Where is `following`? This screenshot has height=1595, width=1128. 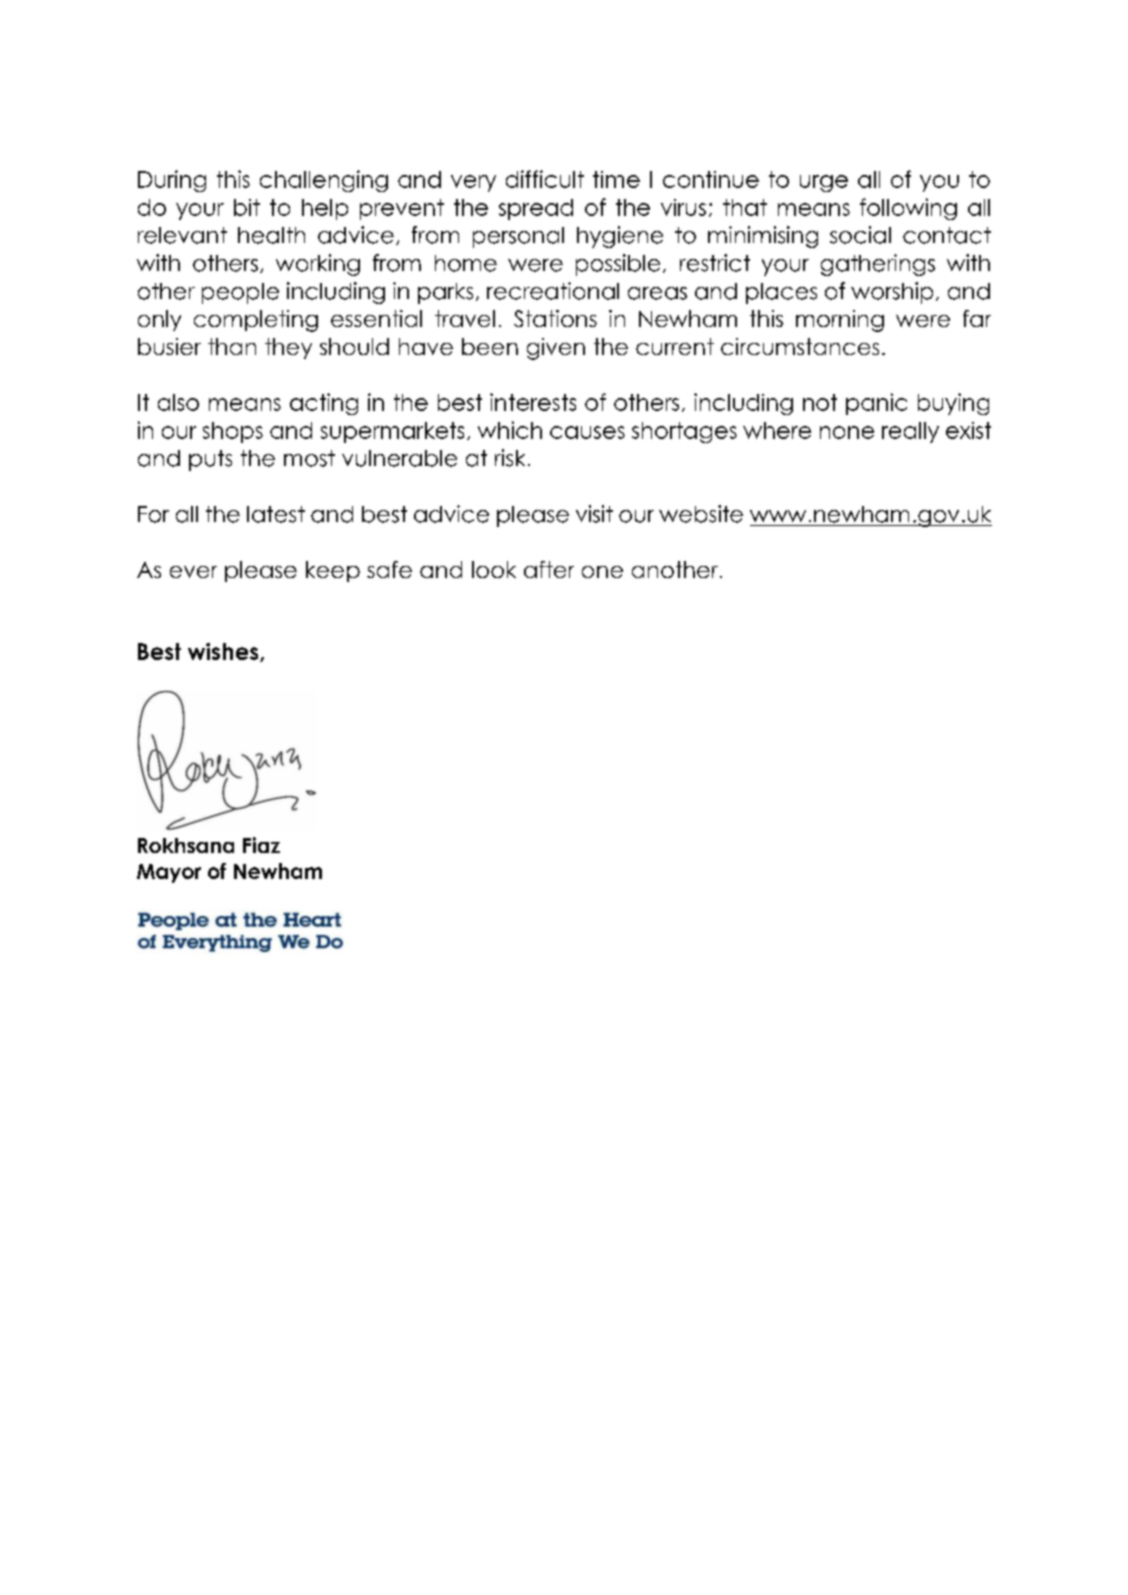 following is located at coordinates (908, 209).
